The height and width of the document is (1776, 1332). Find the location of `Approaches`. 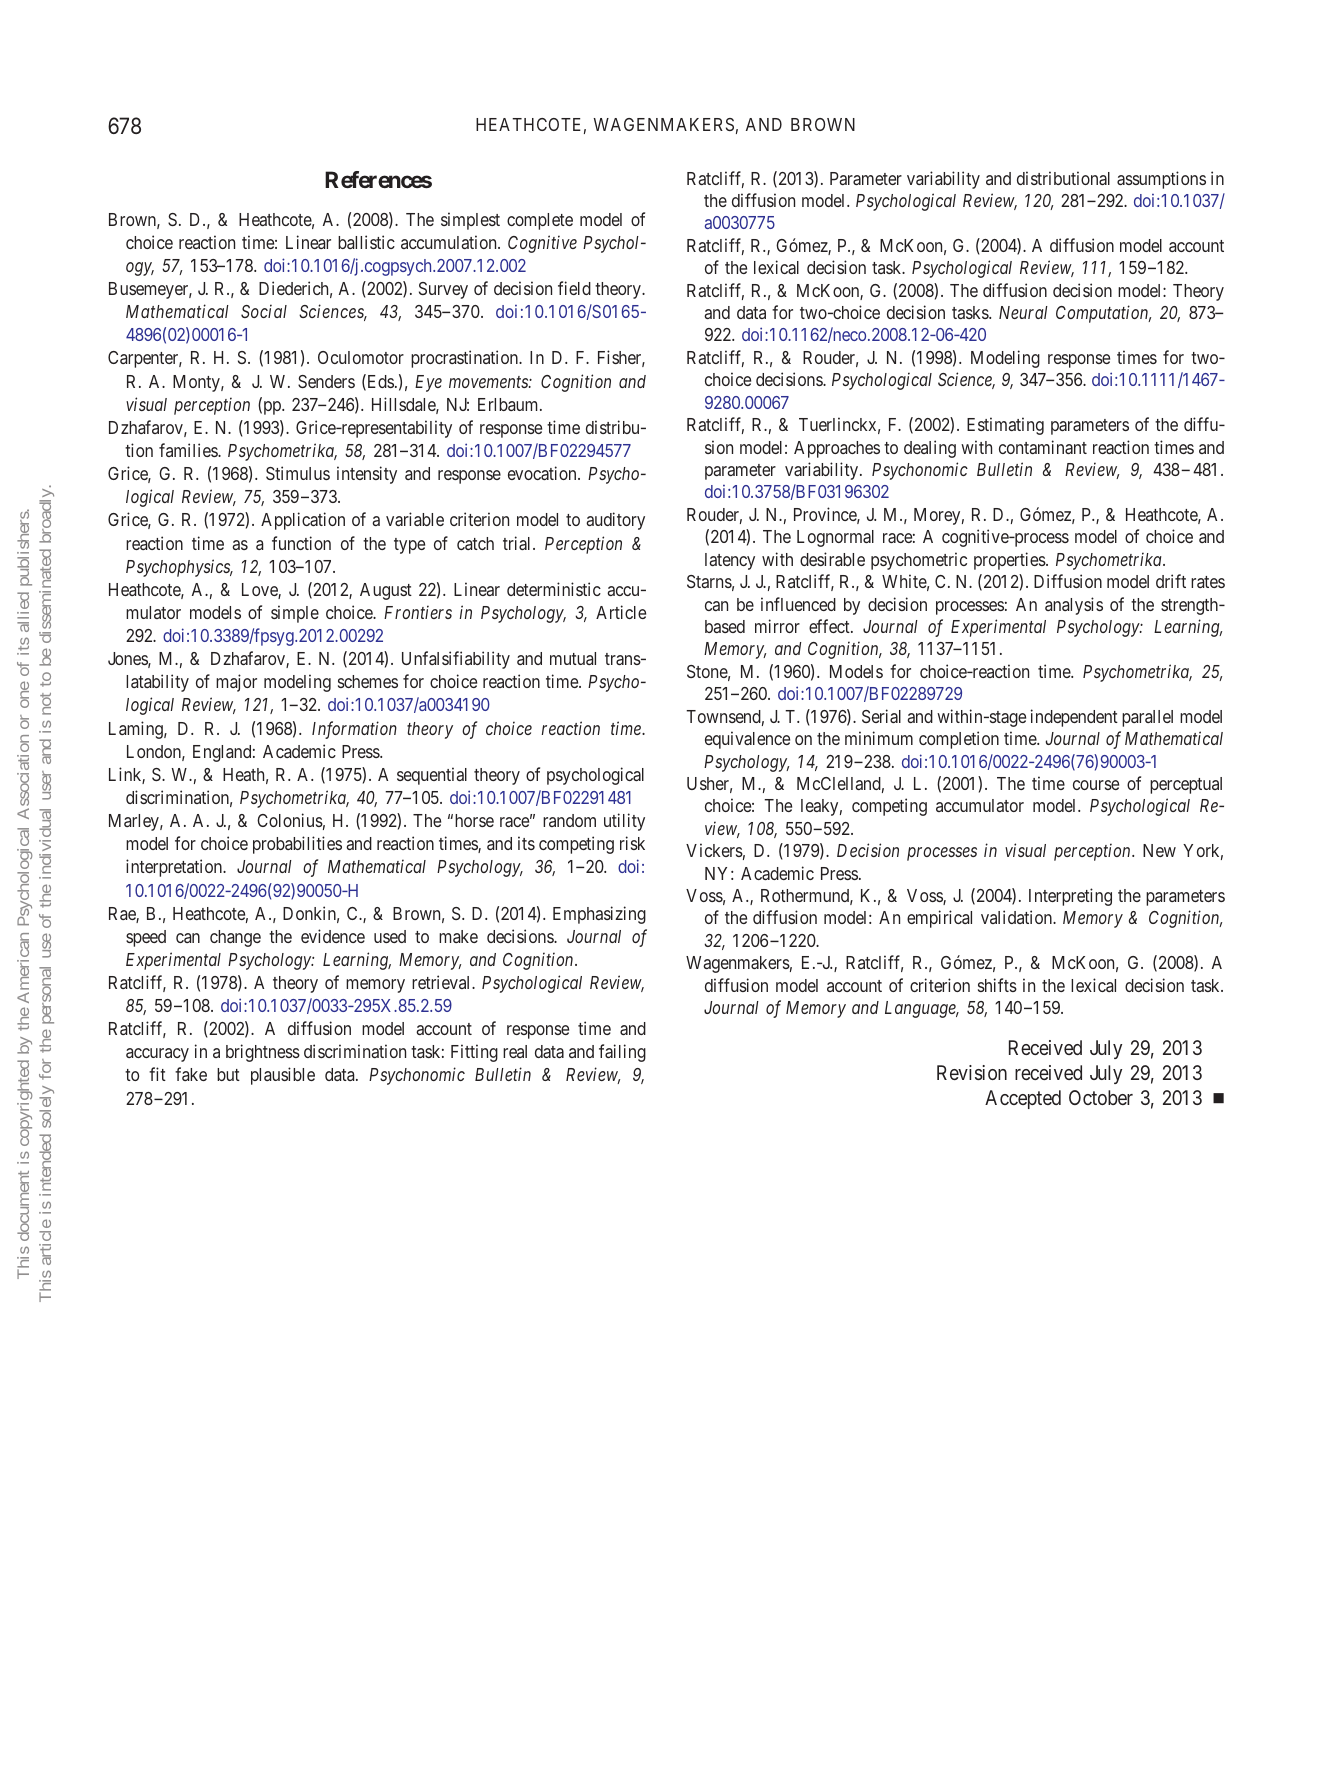

Approaches is located at coordinates (837, 449).
